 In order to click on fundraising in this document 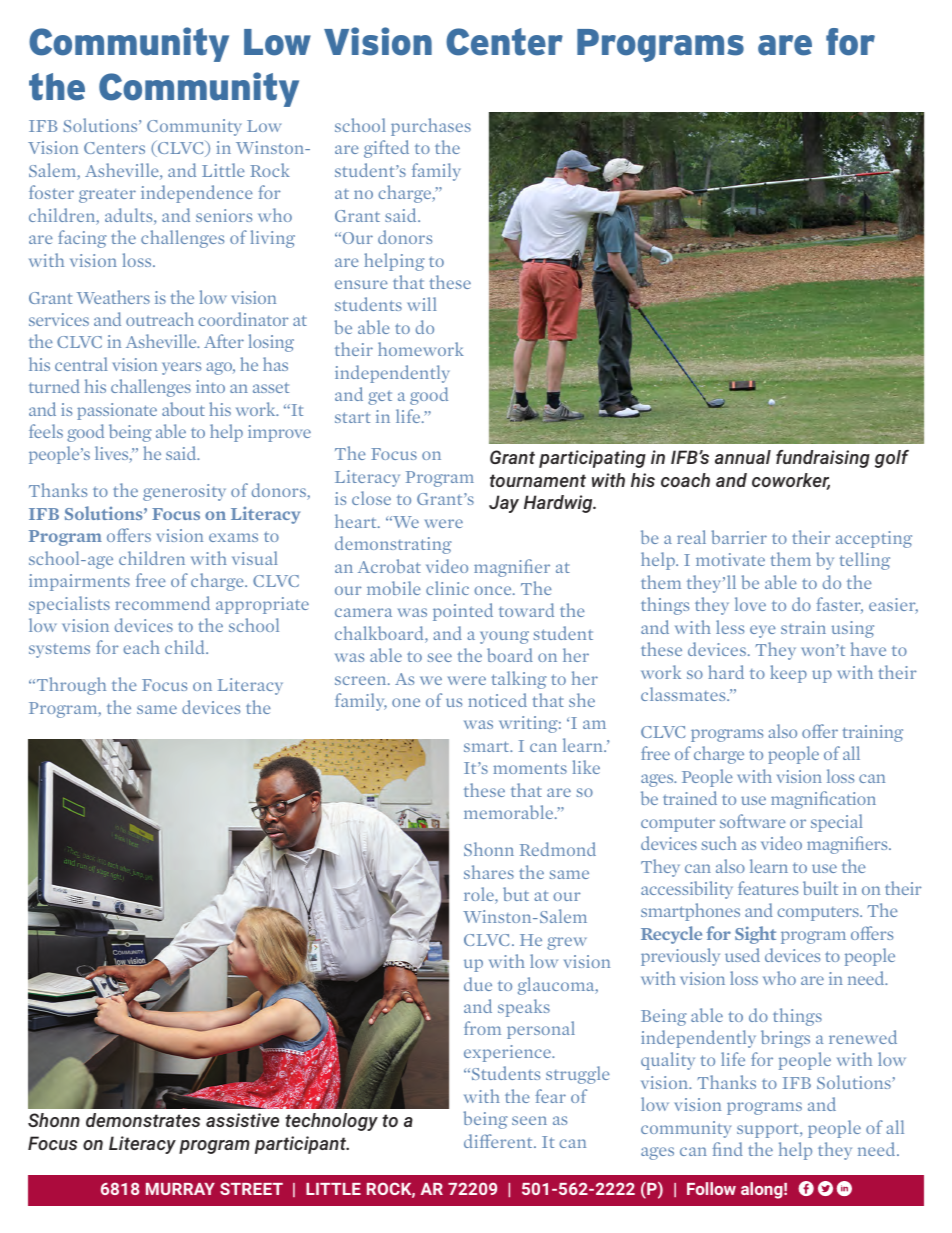, I will do `click(823, 459)`.
